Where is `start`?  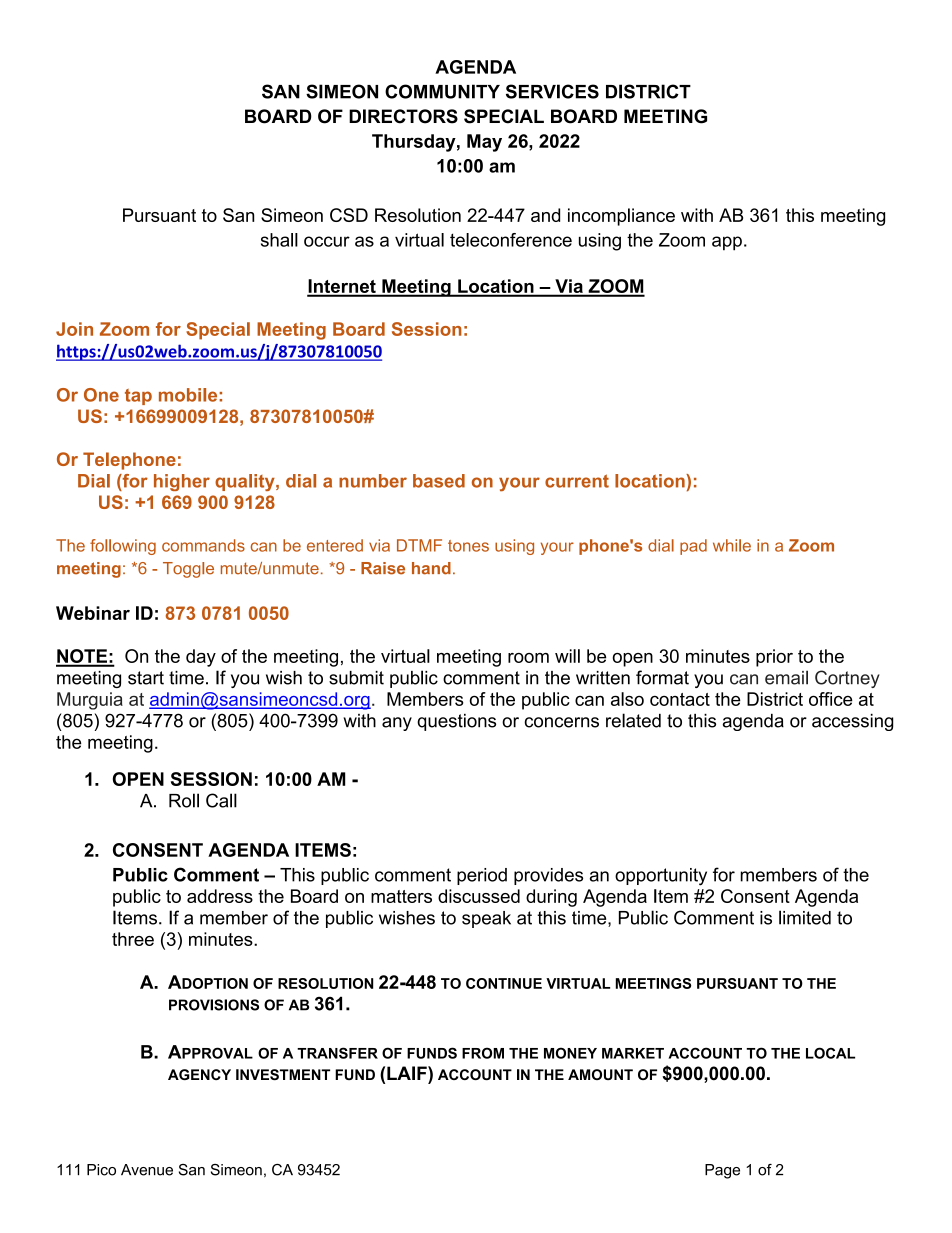
start is located at coordinates (146, 678).
